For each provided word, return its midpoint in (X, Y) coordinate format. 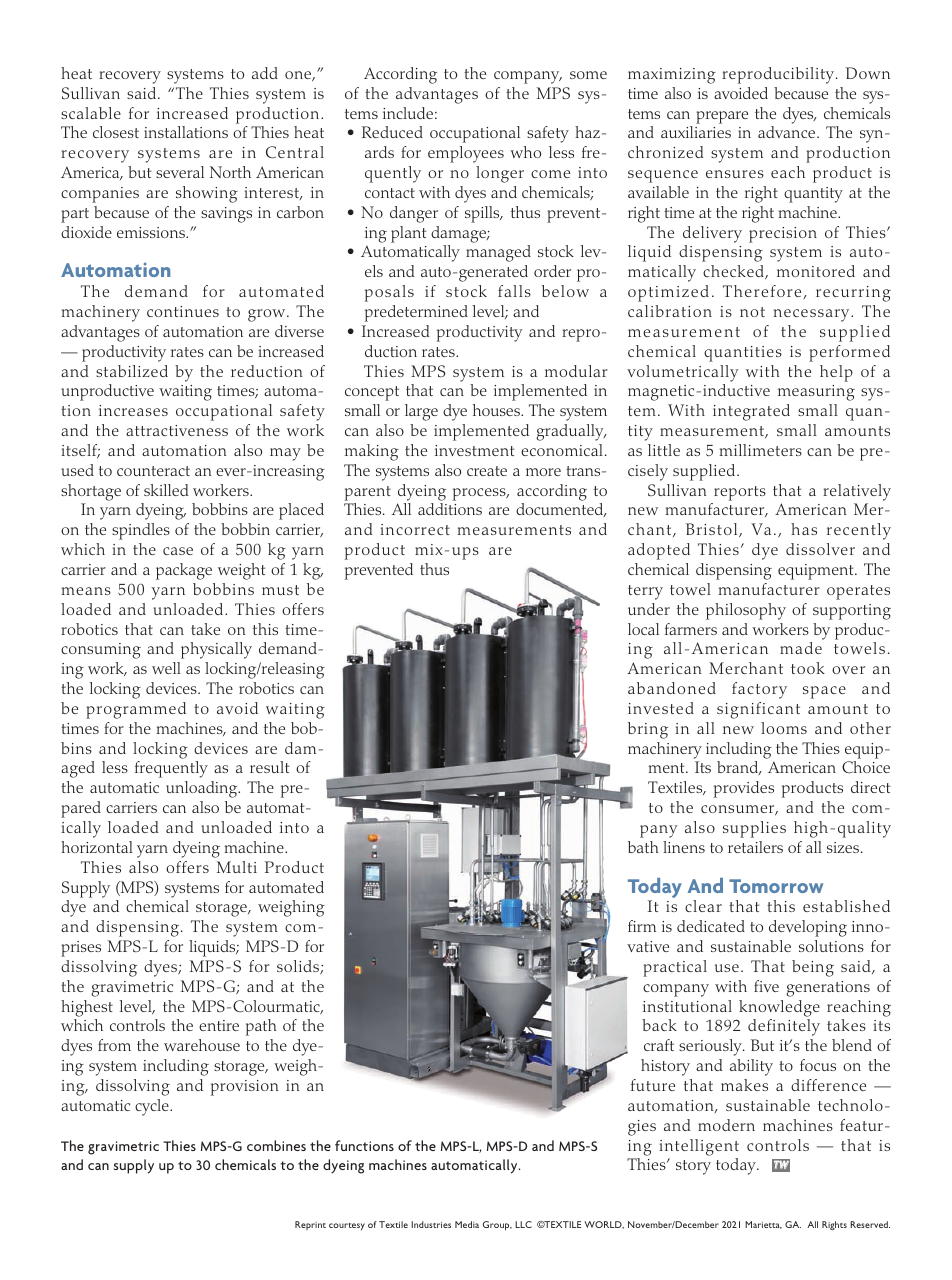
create (487, 471)
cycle (153, 1107)
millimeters (760, 450)
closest (116, 132)
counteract (153, 471)
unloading (203, 789)
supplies (754, 829)
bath (643, 847)
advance (788, 132)
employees (466, 154)
